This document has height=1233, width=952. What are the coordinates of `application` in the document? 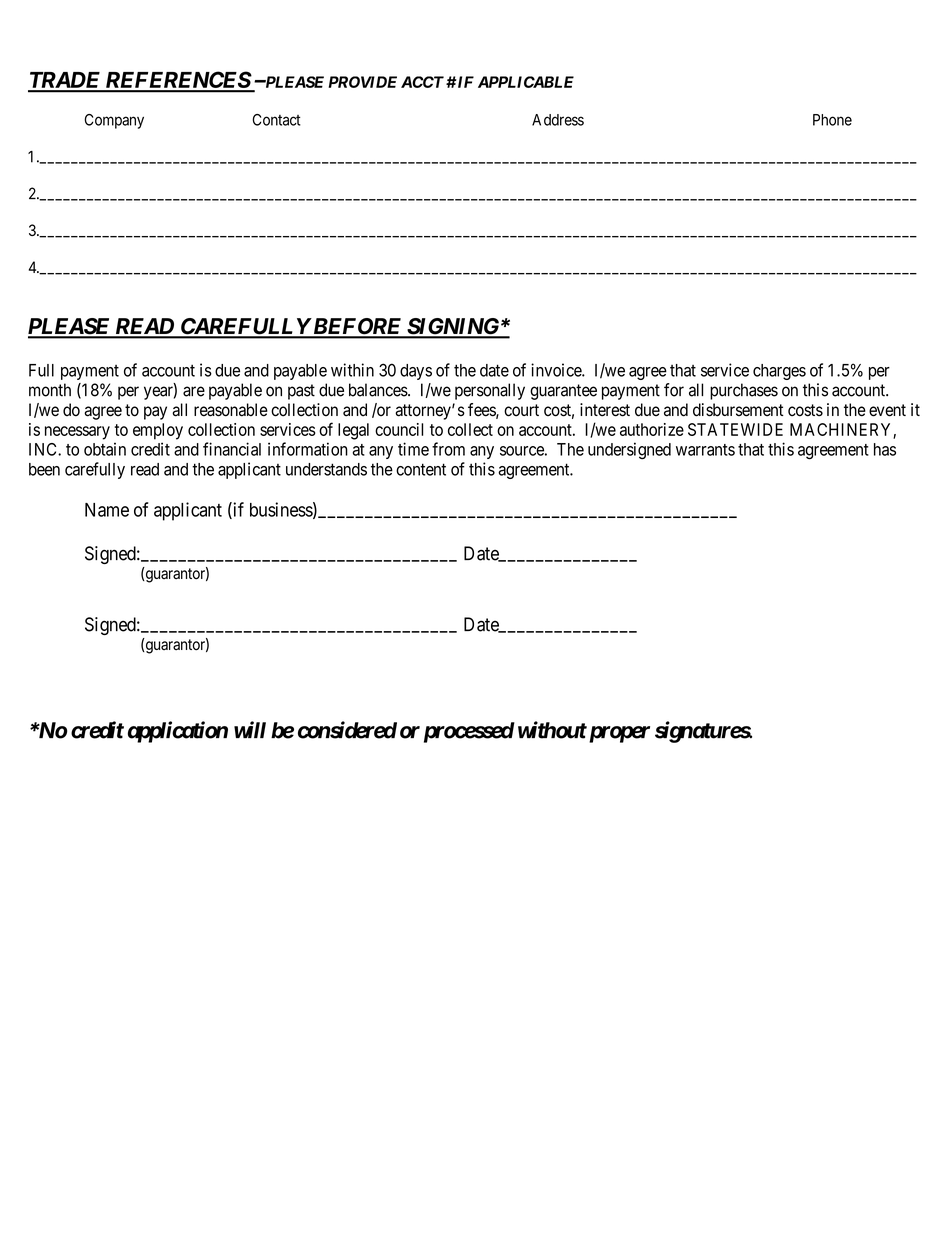 It's located at (178, 732).
